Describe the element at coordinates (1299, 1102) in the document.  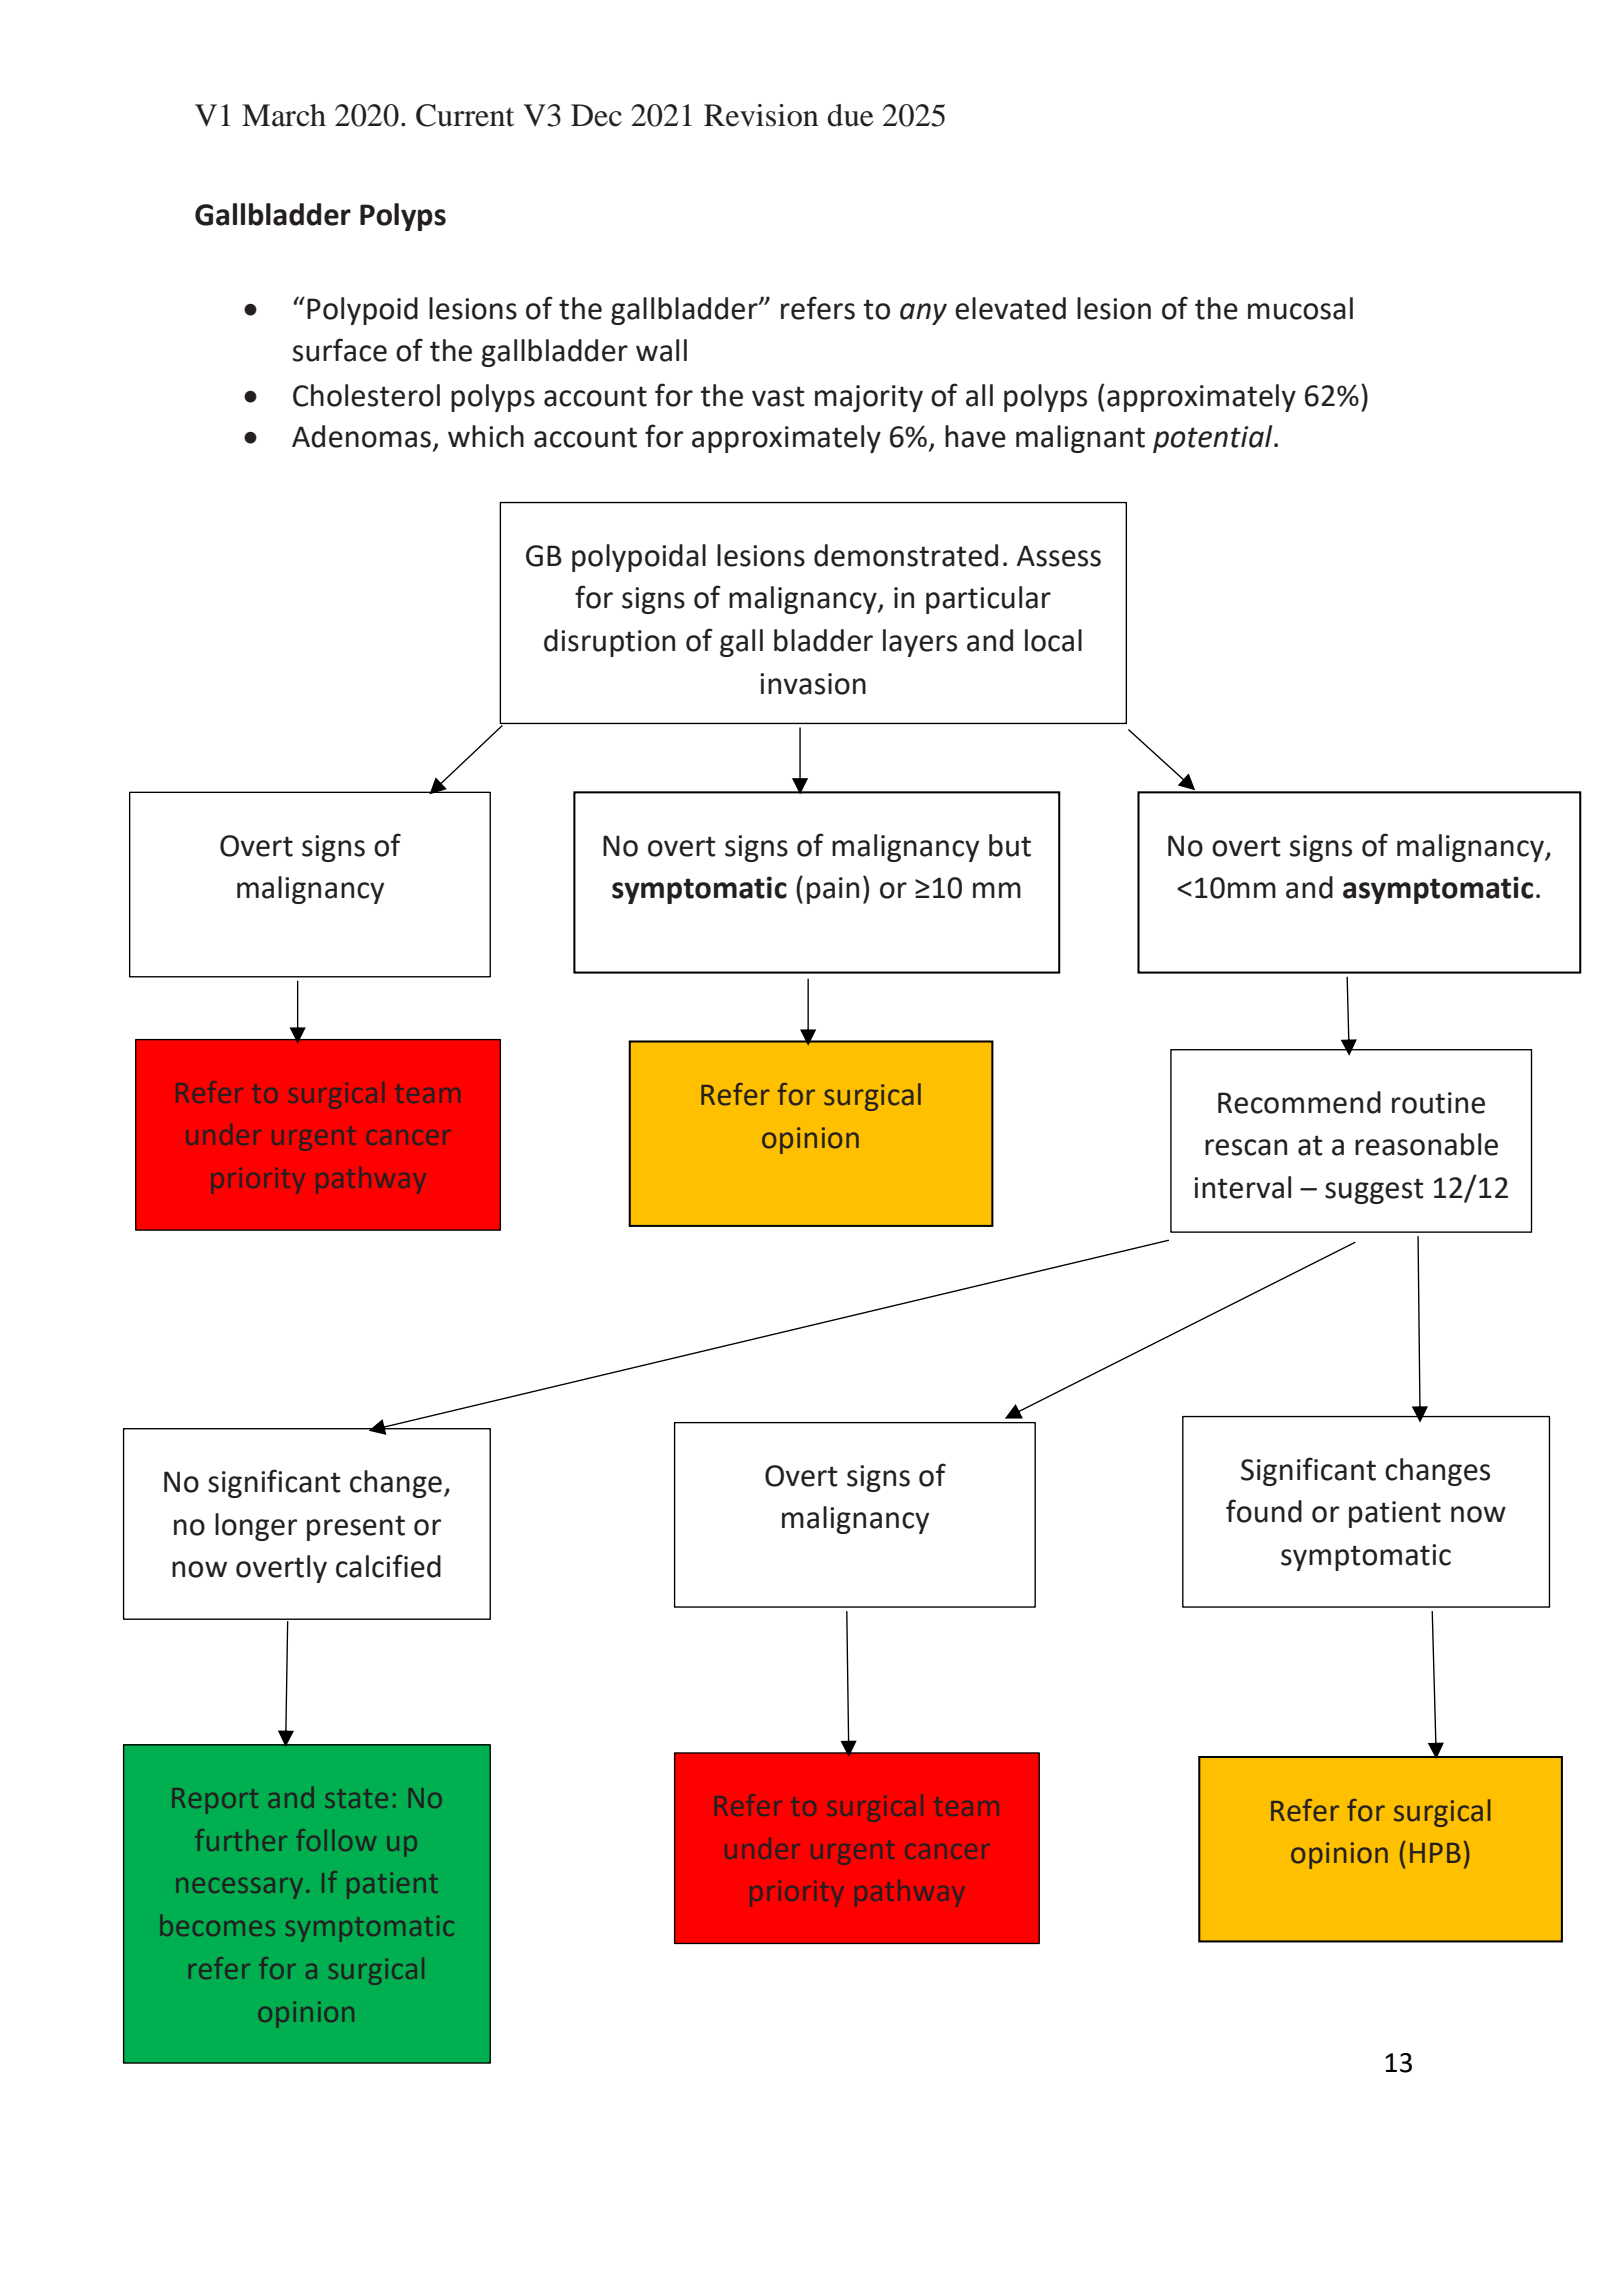
I see `Recommend` at that location.
